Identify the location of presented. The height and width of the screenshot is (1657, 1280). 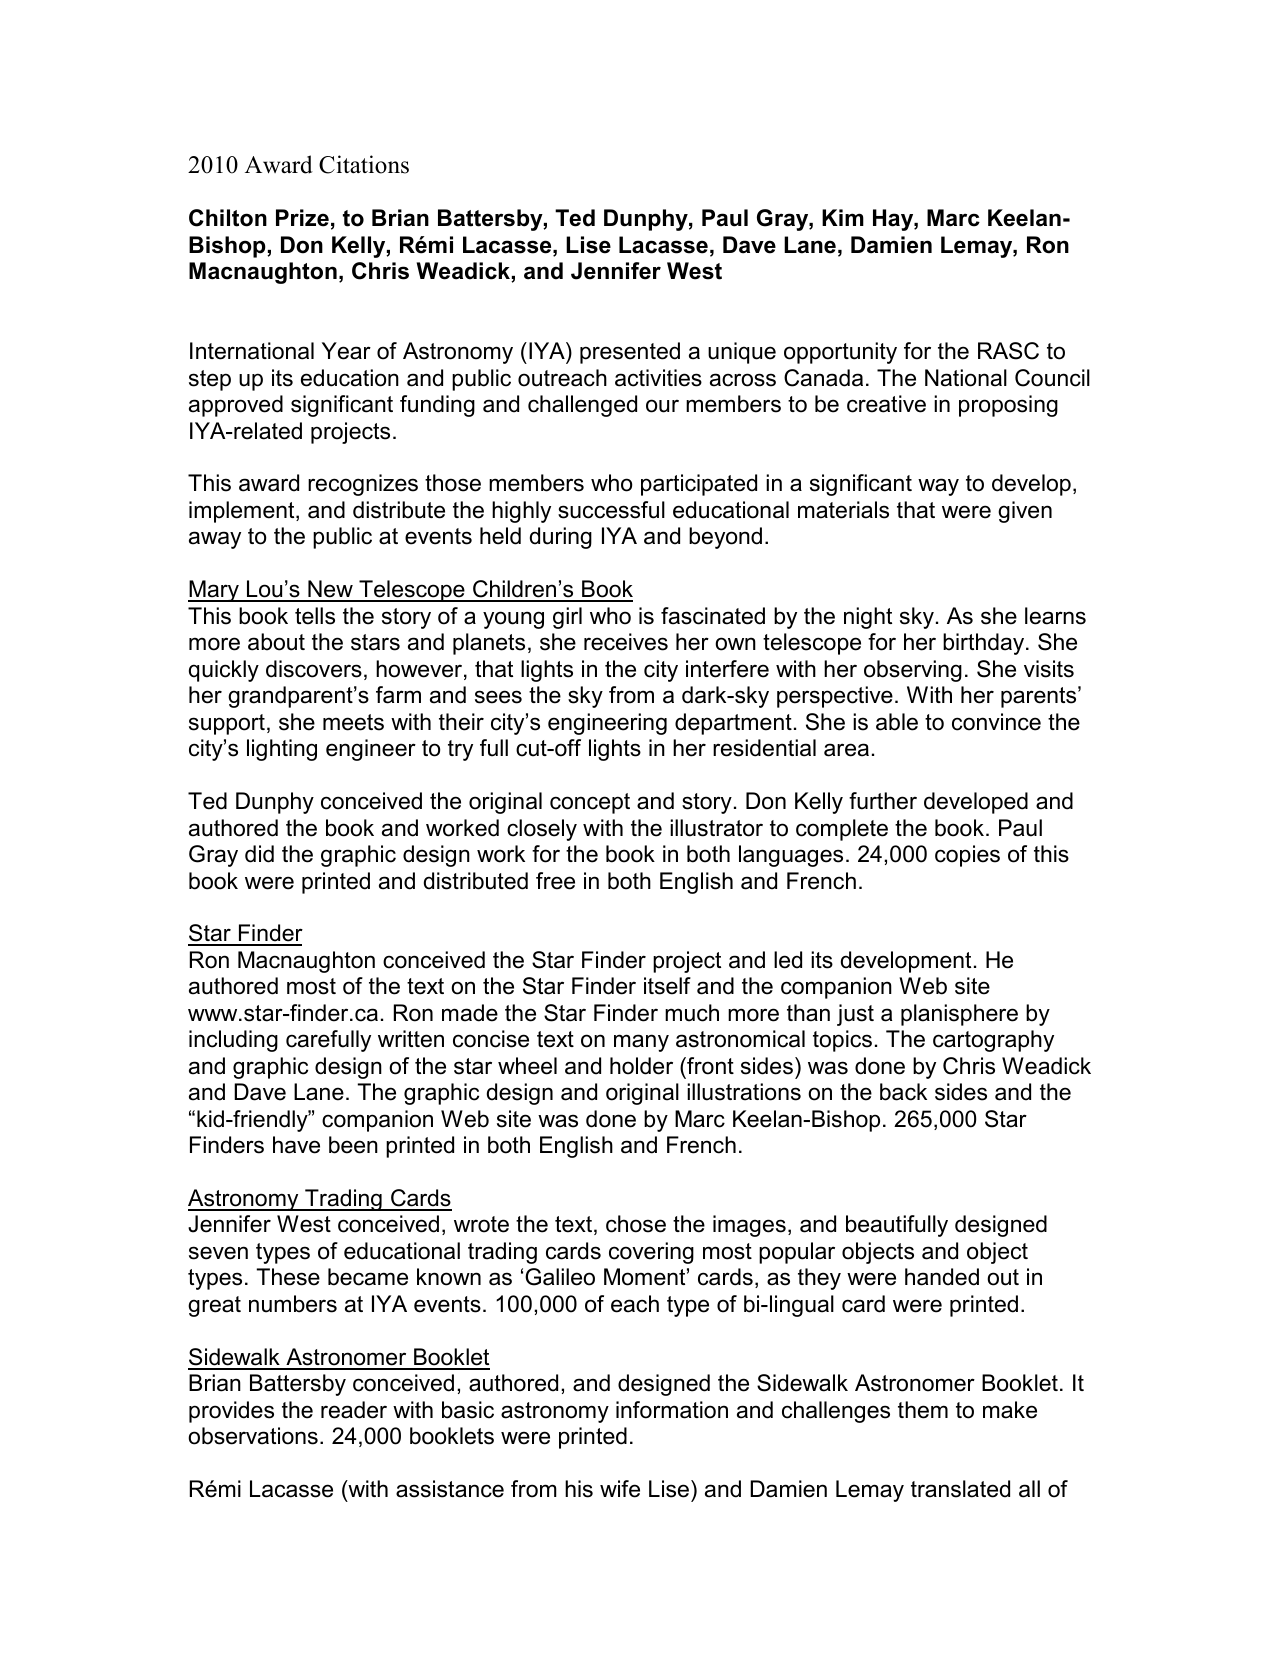
(630, 353).
